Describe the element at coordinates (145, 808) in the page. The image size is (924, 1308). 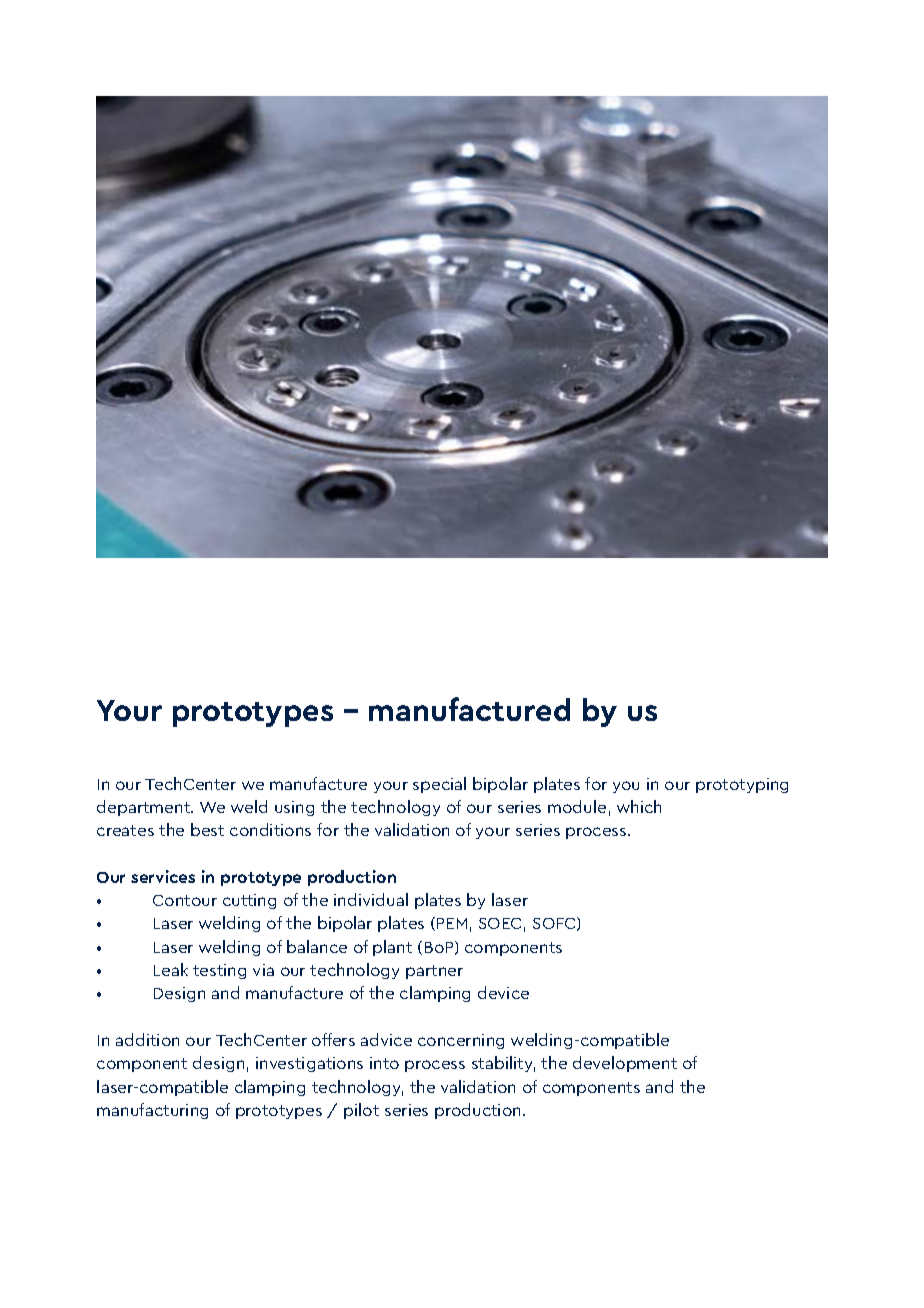
I see `department` at that location.
